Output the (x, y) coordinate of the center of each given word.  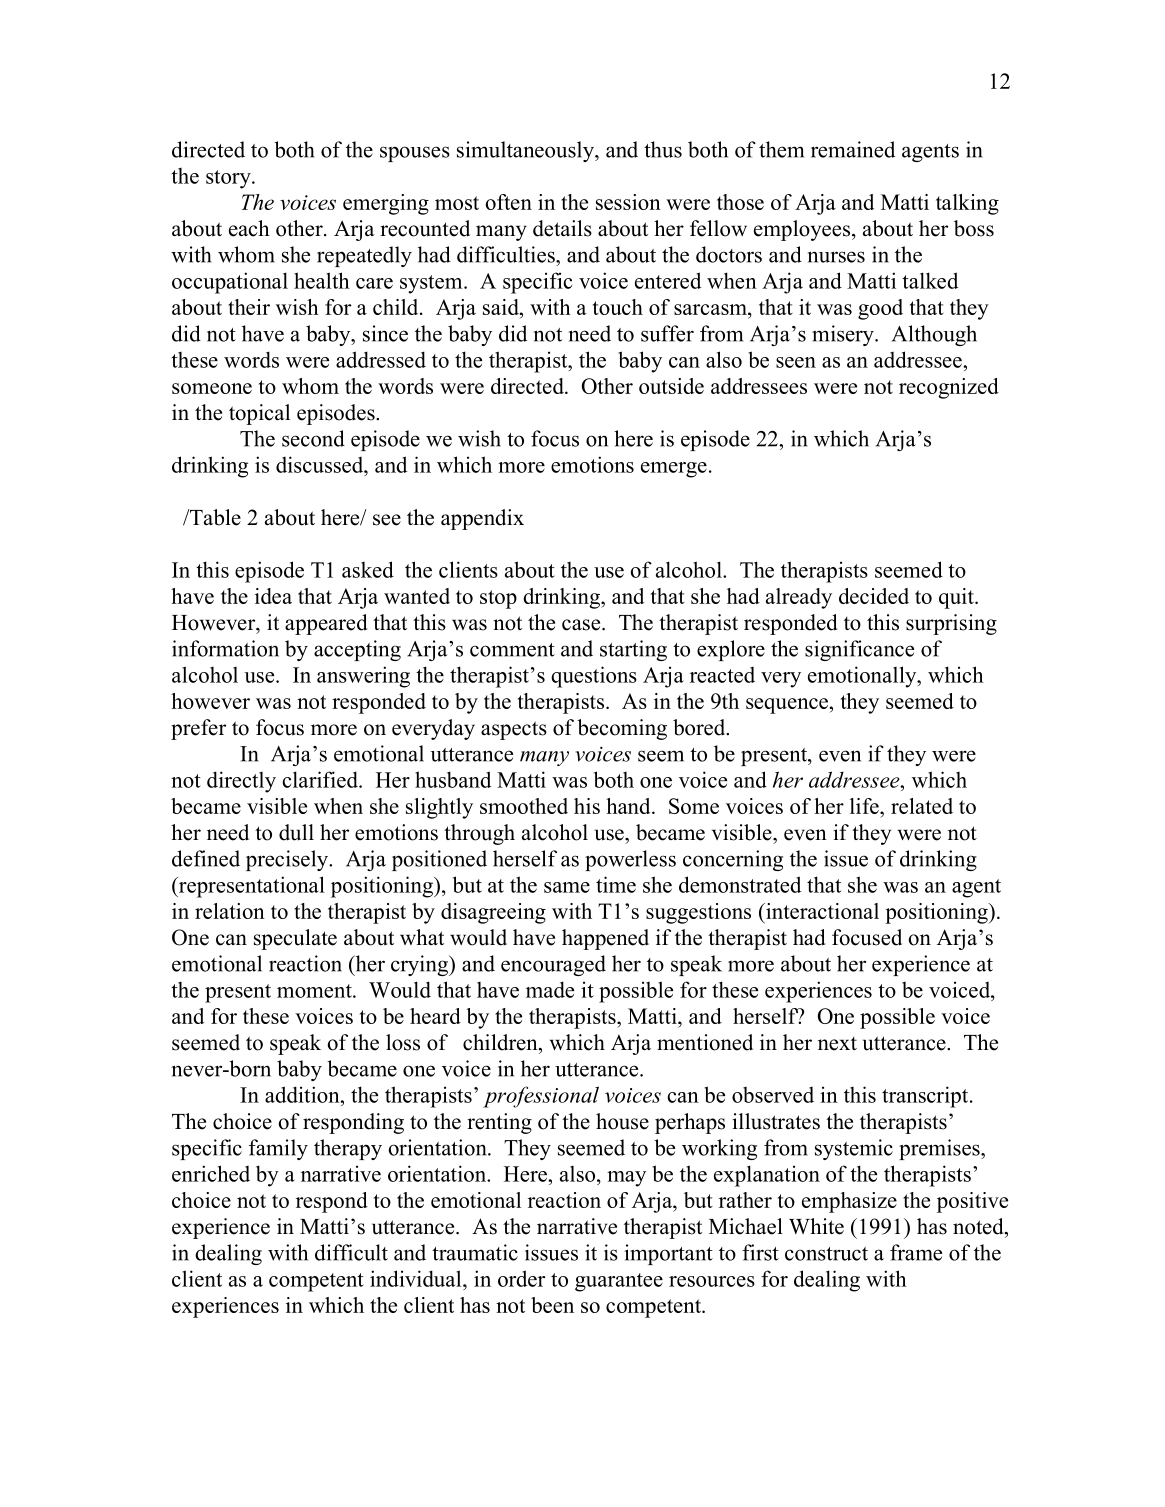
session (628, 202)
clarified (321, 779)
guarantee (619, 1282)
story (229, 179)
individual (417, 1278)
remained (853, 149)
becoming (622, 729)
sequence (787, 706)
